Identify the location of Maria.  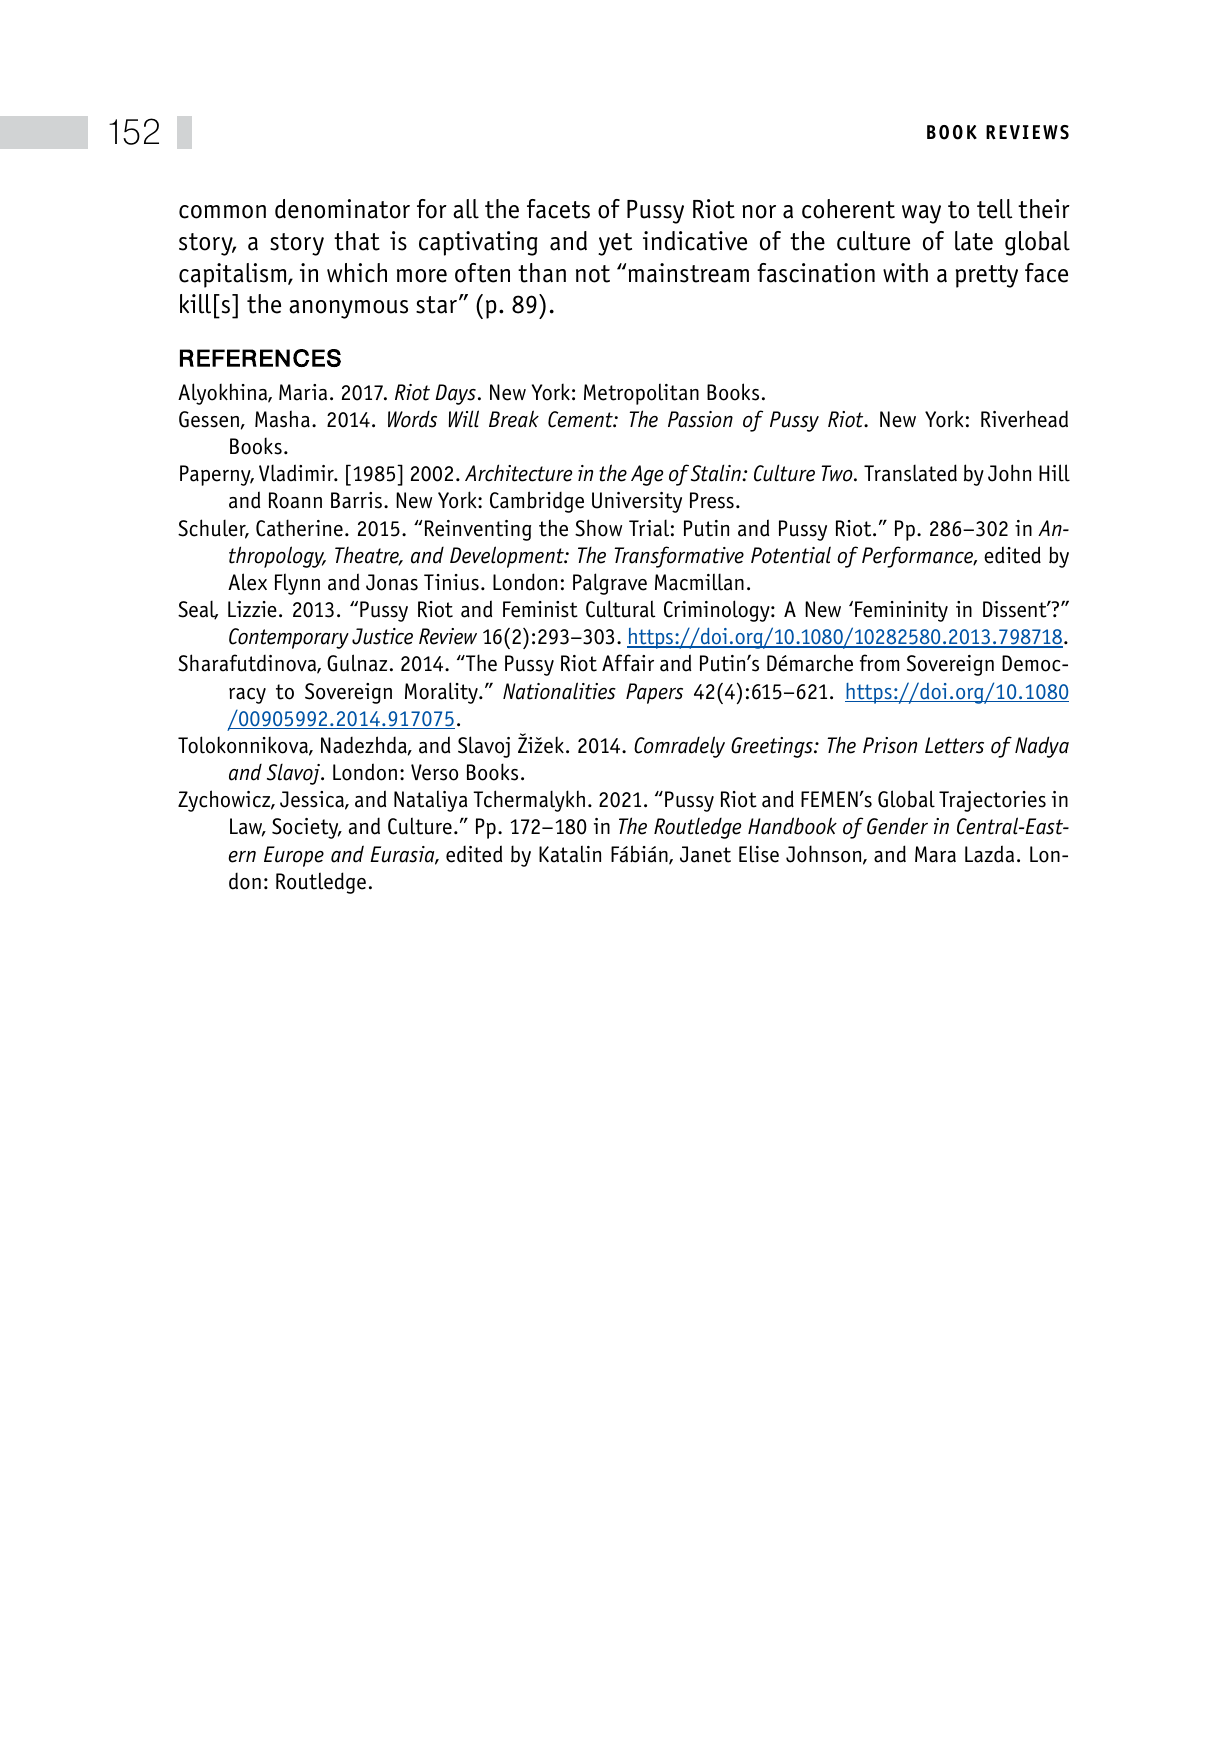
(303, 392).
